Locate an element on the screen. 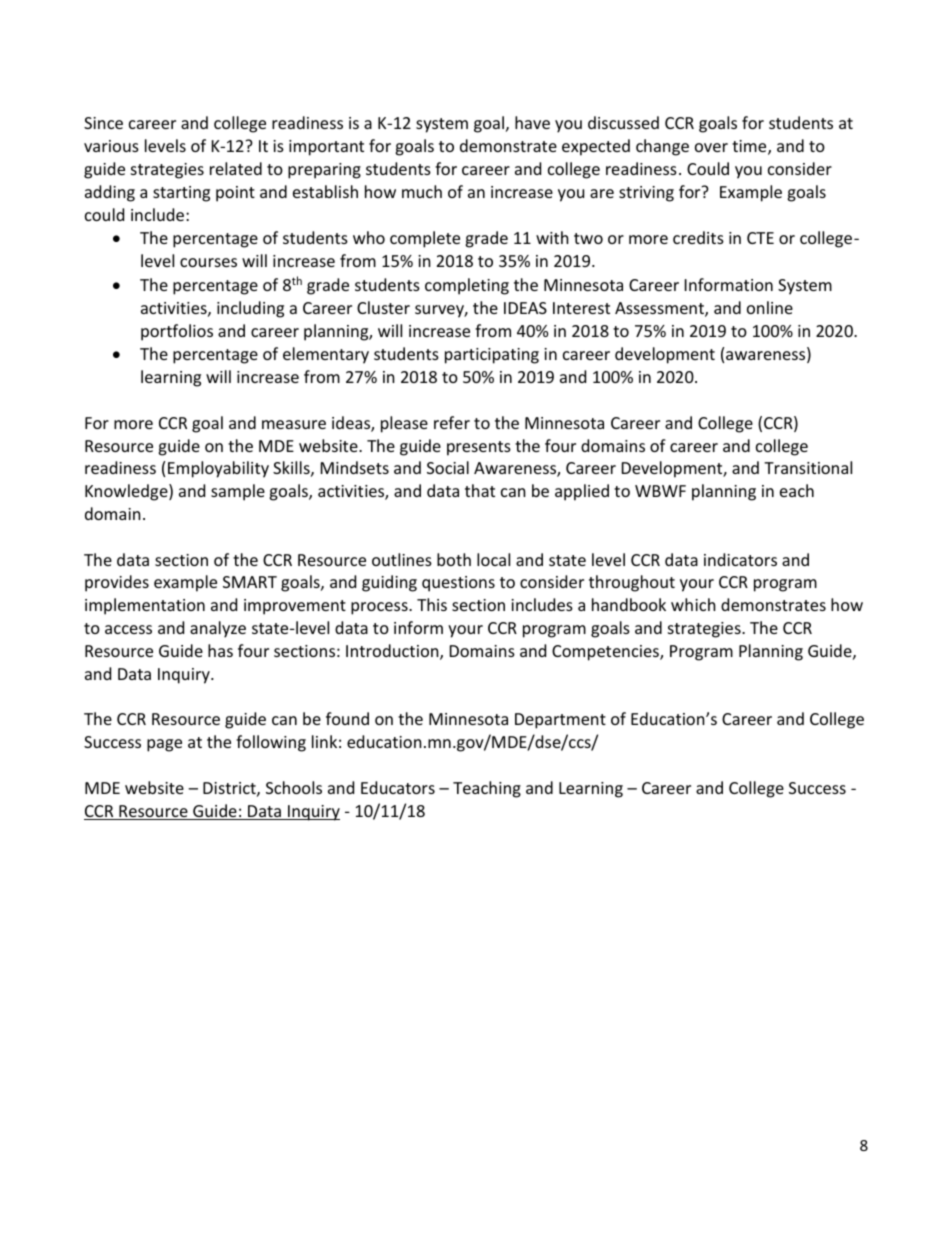  Educators is located at coordinates (398, 787).
